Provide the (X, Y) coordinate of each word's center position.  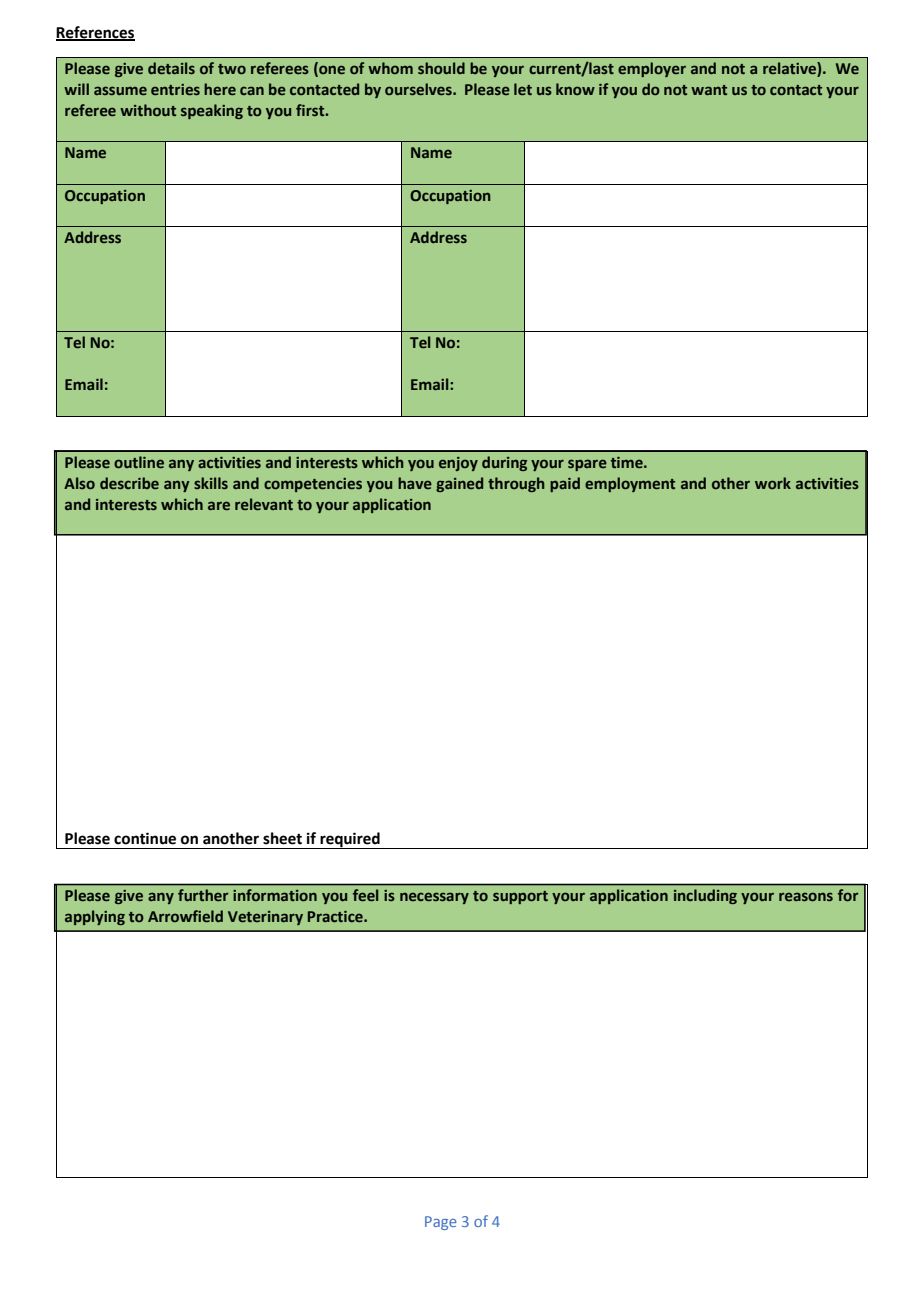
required (350, 840)
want (709, 90)
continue (145, 838)
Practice (336, 916)
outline (139, 462)
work (773, 483)
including (705, 896)
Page (441, 1223)
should (441, 68)
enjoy (458, 464)
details (171, 68)
